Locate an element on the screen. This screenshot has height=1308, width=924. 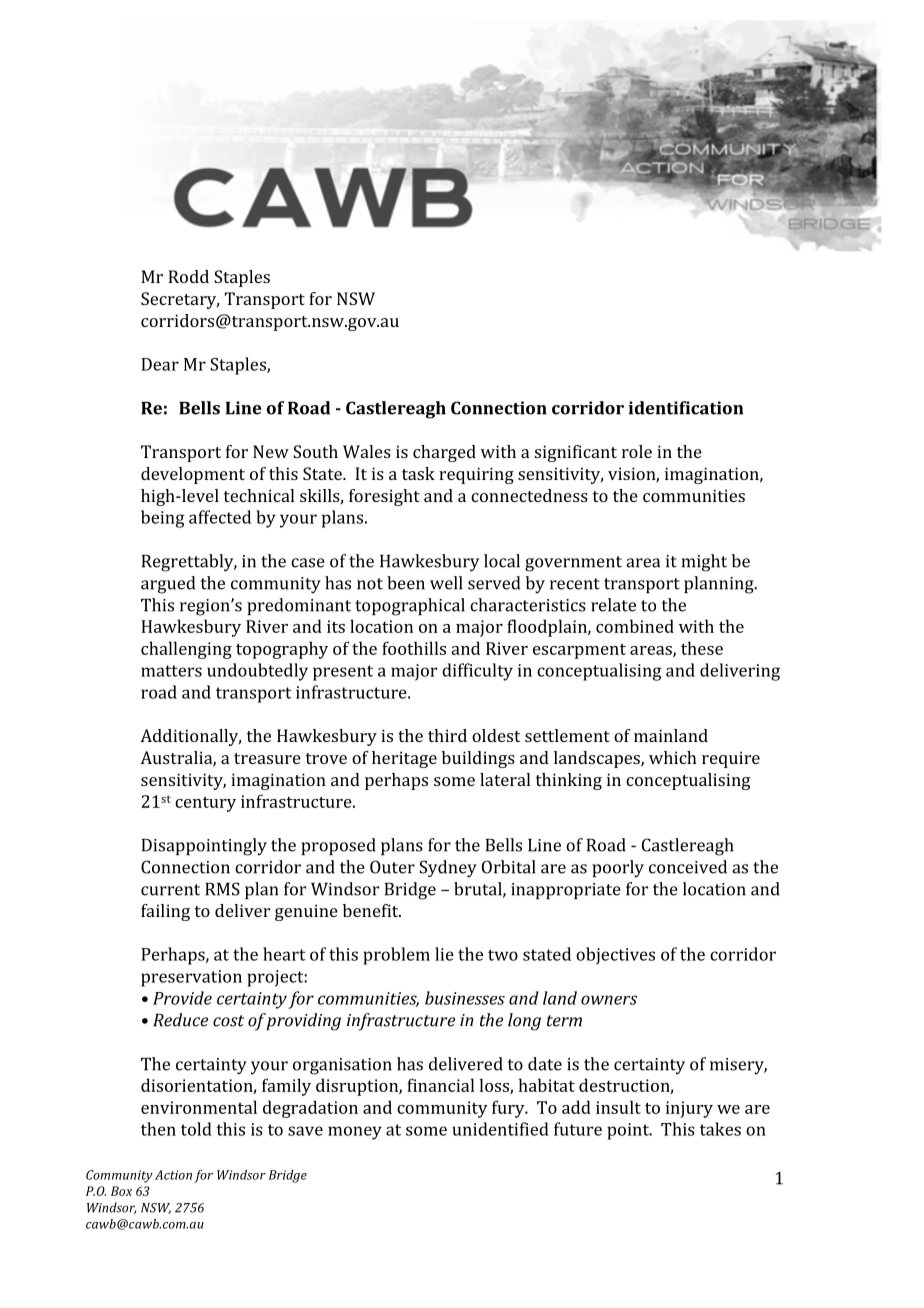
money is located at coordinates (355, 1133).
